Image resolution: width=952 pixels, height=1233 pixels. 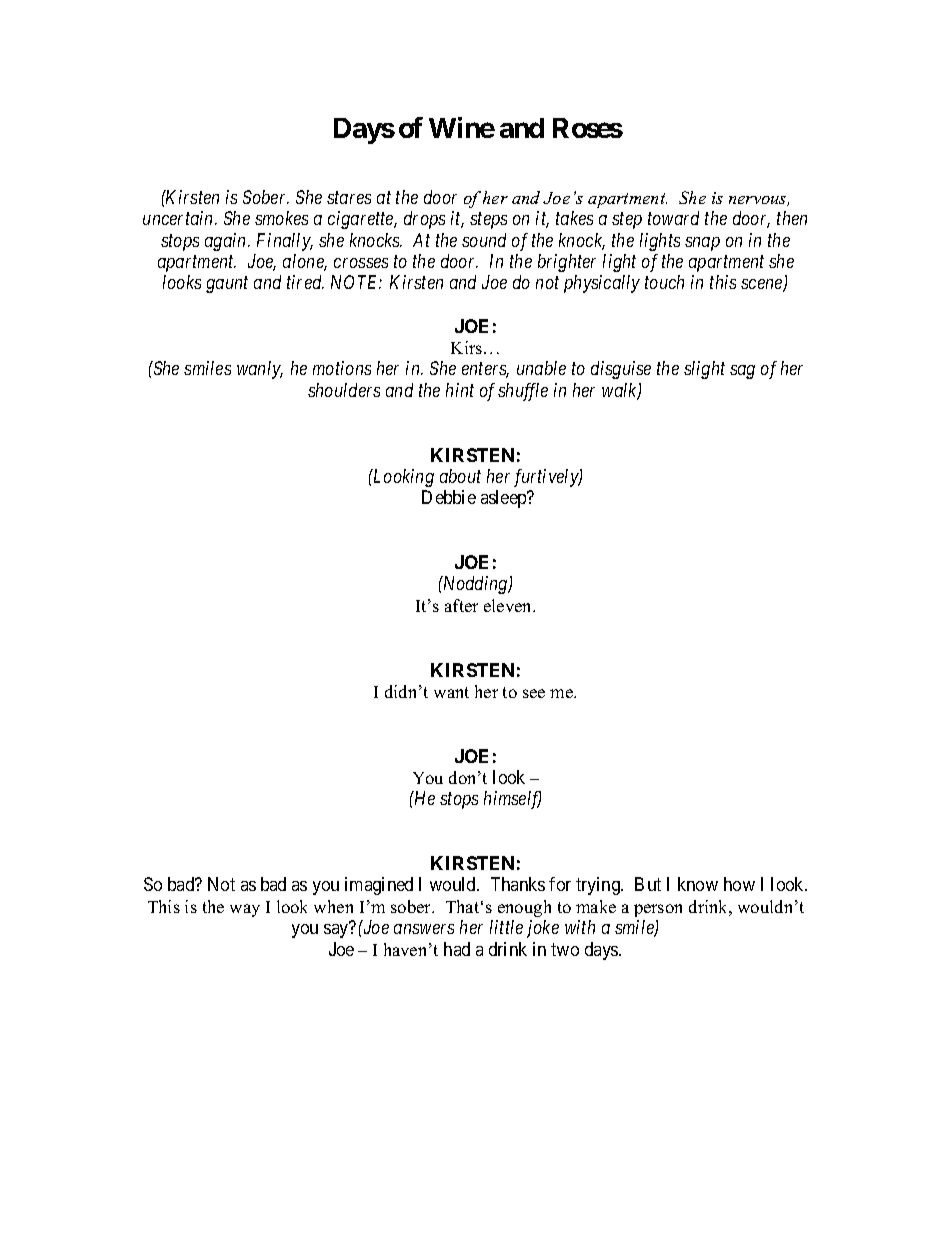 I want to click on want, so click(x=451, y=692).
